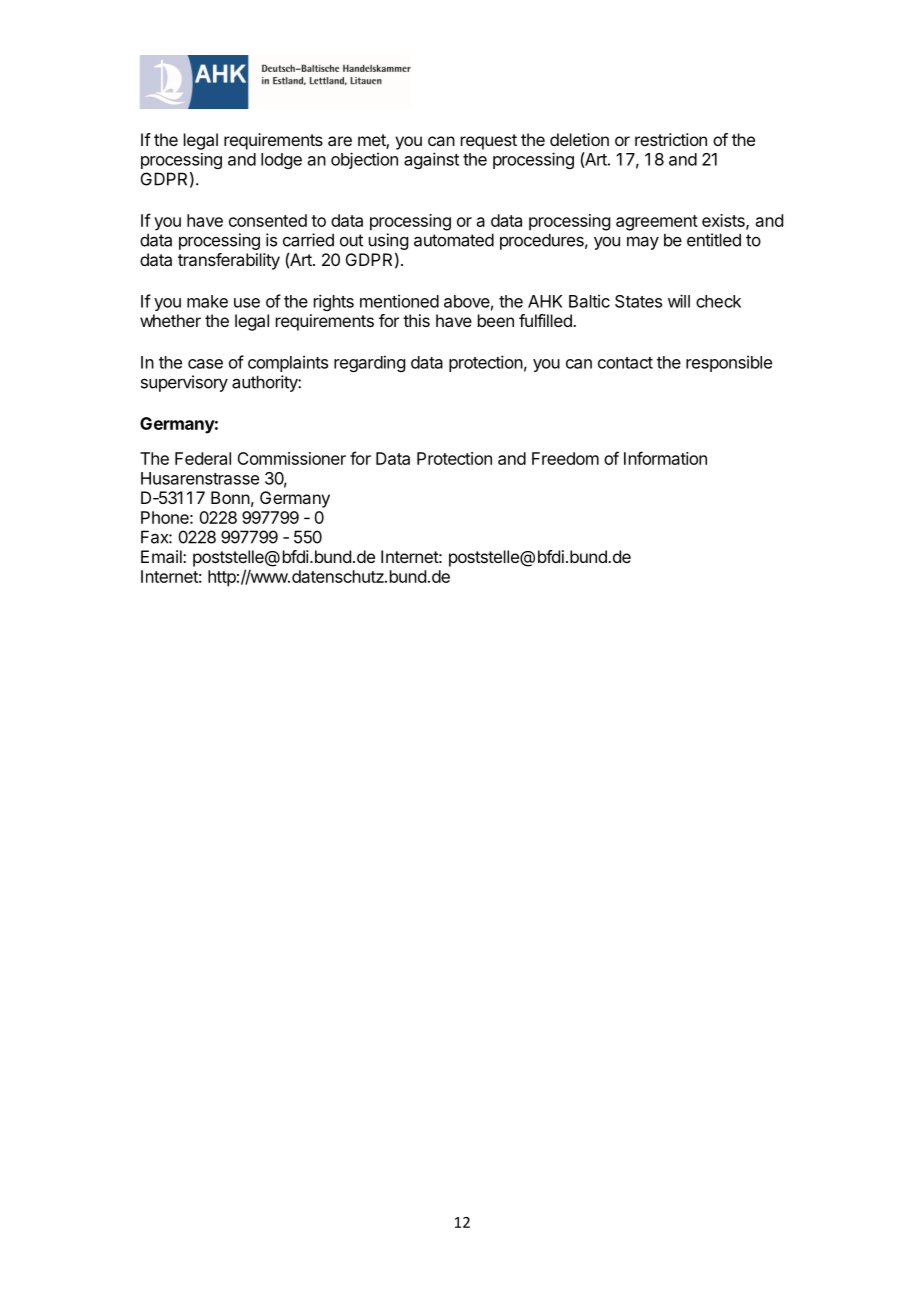 Image resolution: width=924 pixels, height=1308 pixels. Describe the element at coordinates (281, 161) in the screenshot. I see `lodge` at that location.
